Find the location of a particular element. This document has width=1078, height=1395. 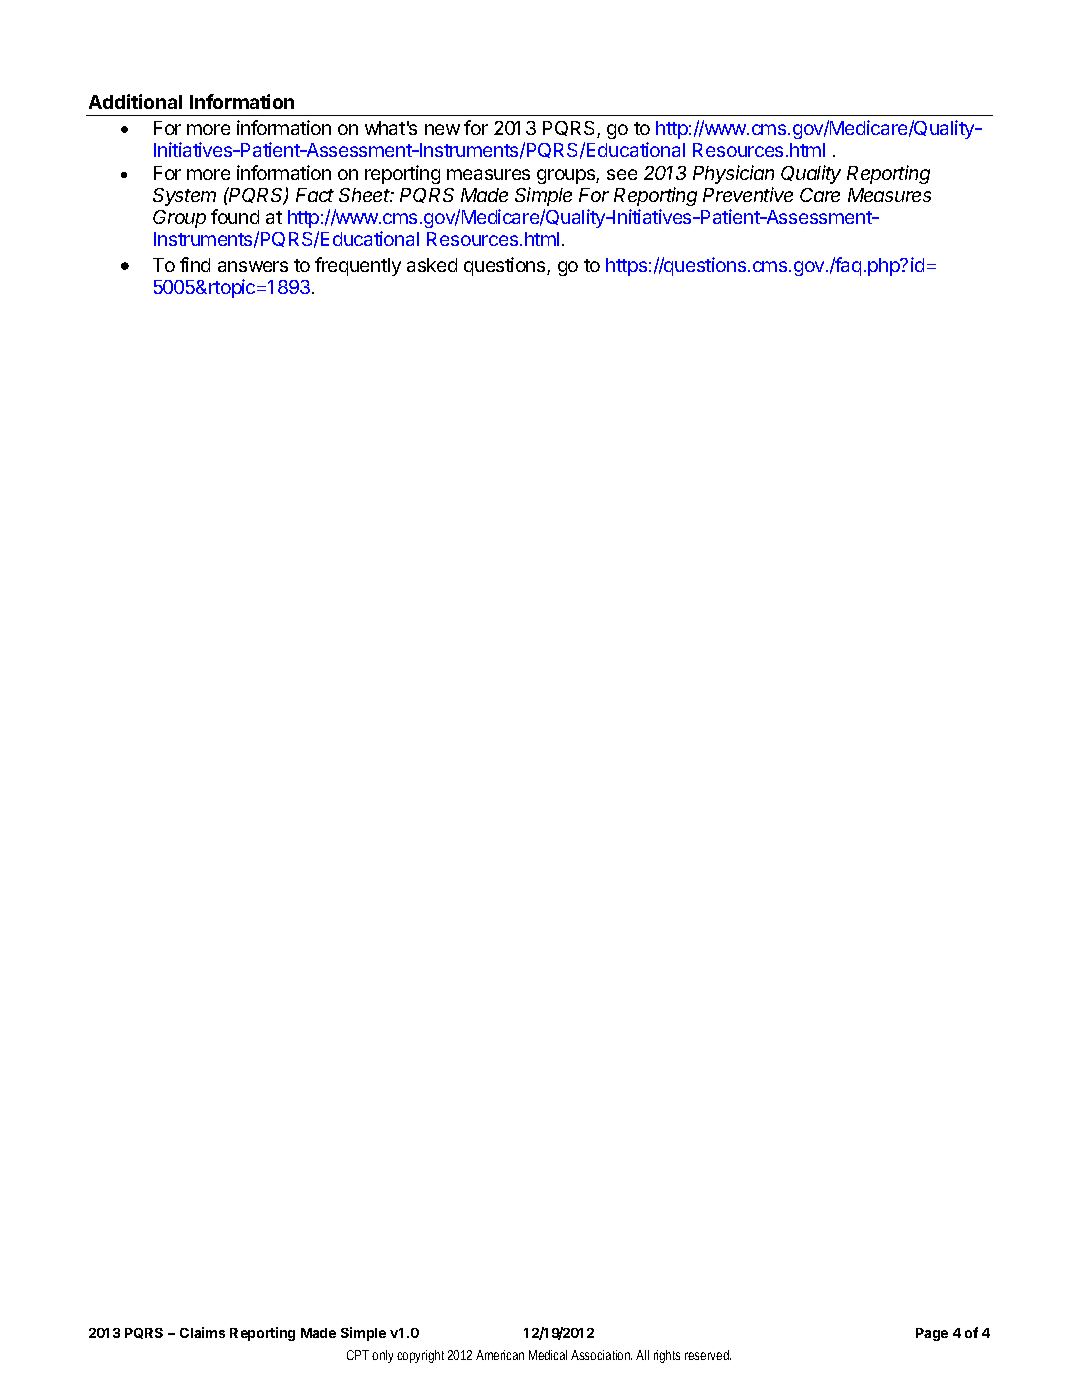

Preventive is located at coordinates (748, 194).
